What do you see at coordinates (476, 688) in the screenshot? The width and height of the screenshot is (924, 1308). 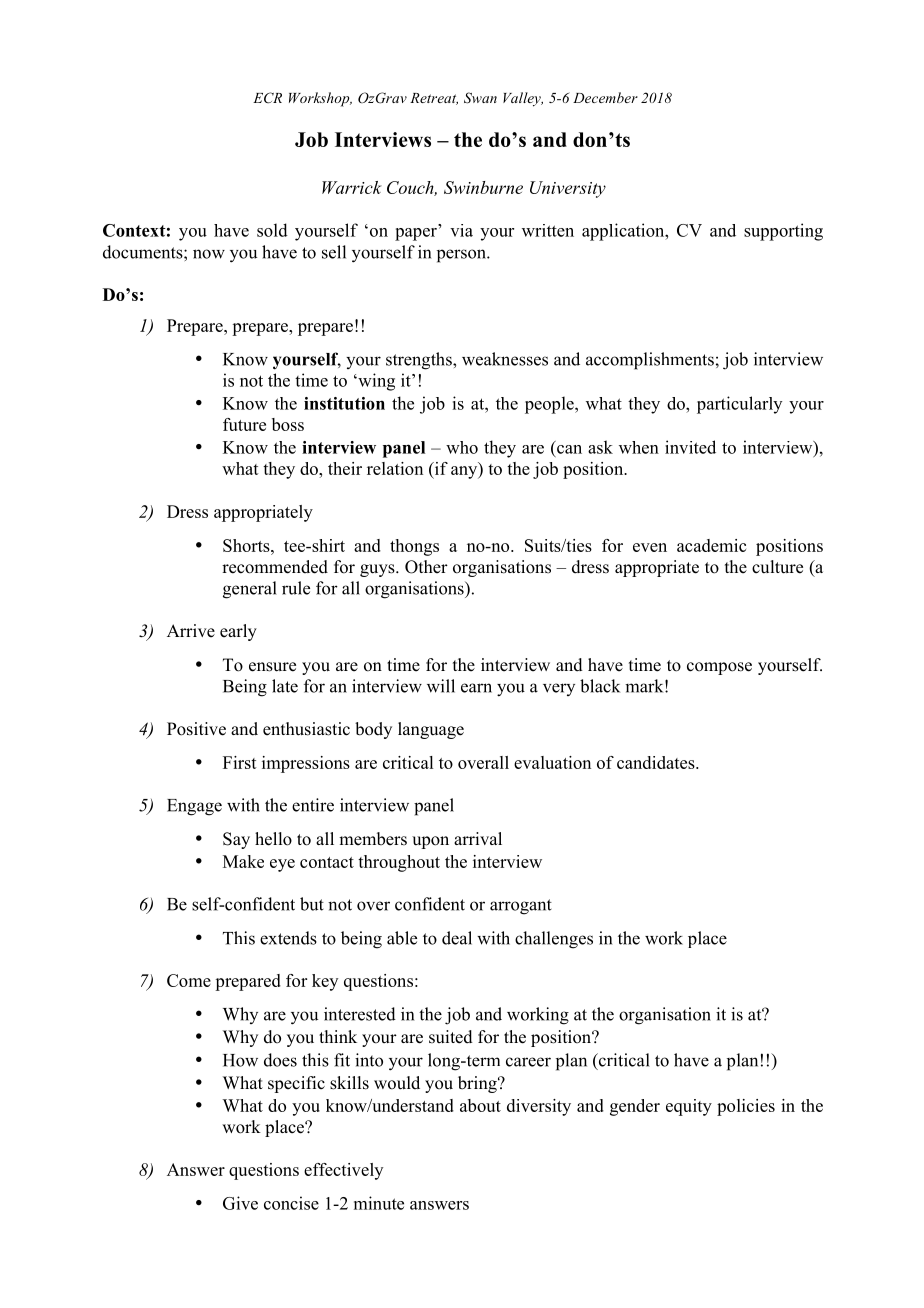 I see `earn` at bounding box center [476, 688].
